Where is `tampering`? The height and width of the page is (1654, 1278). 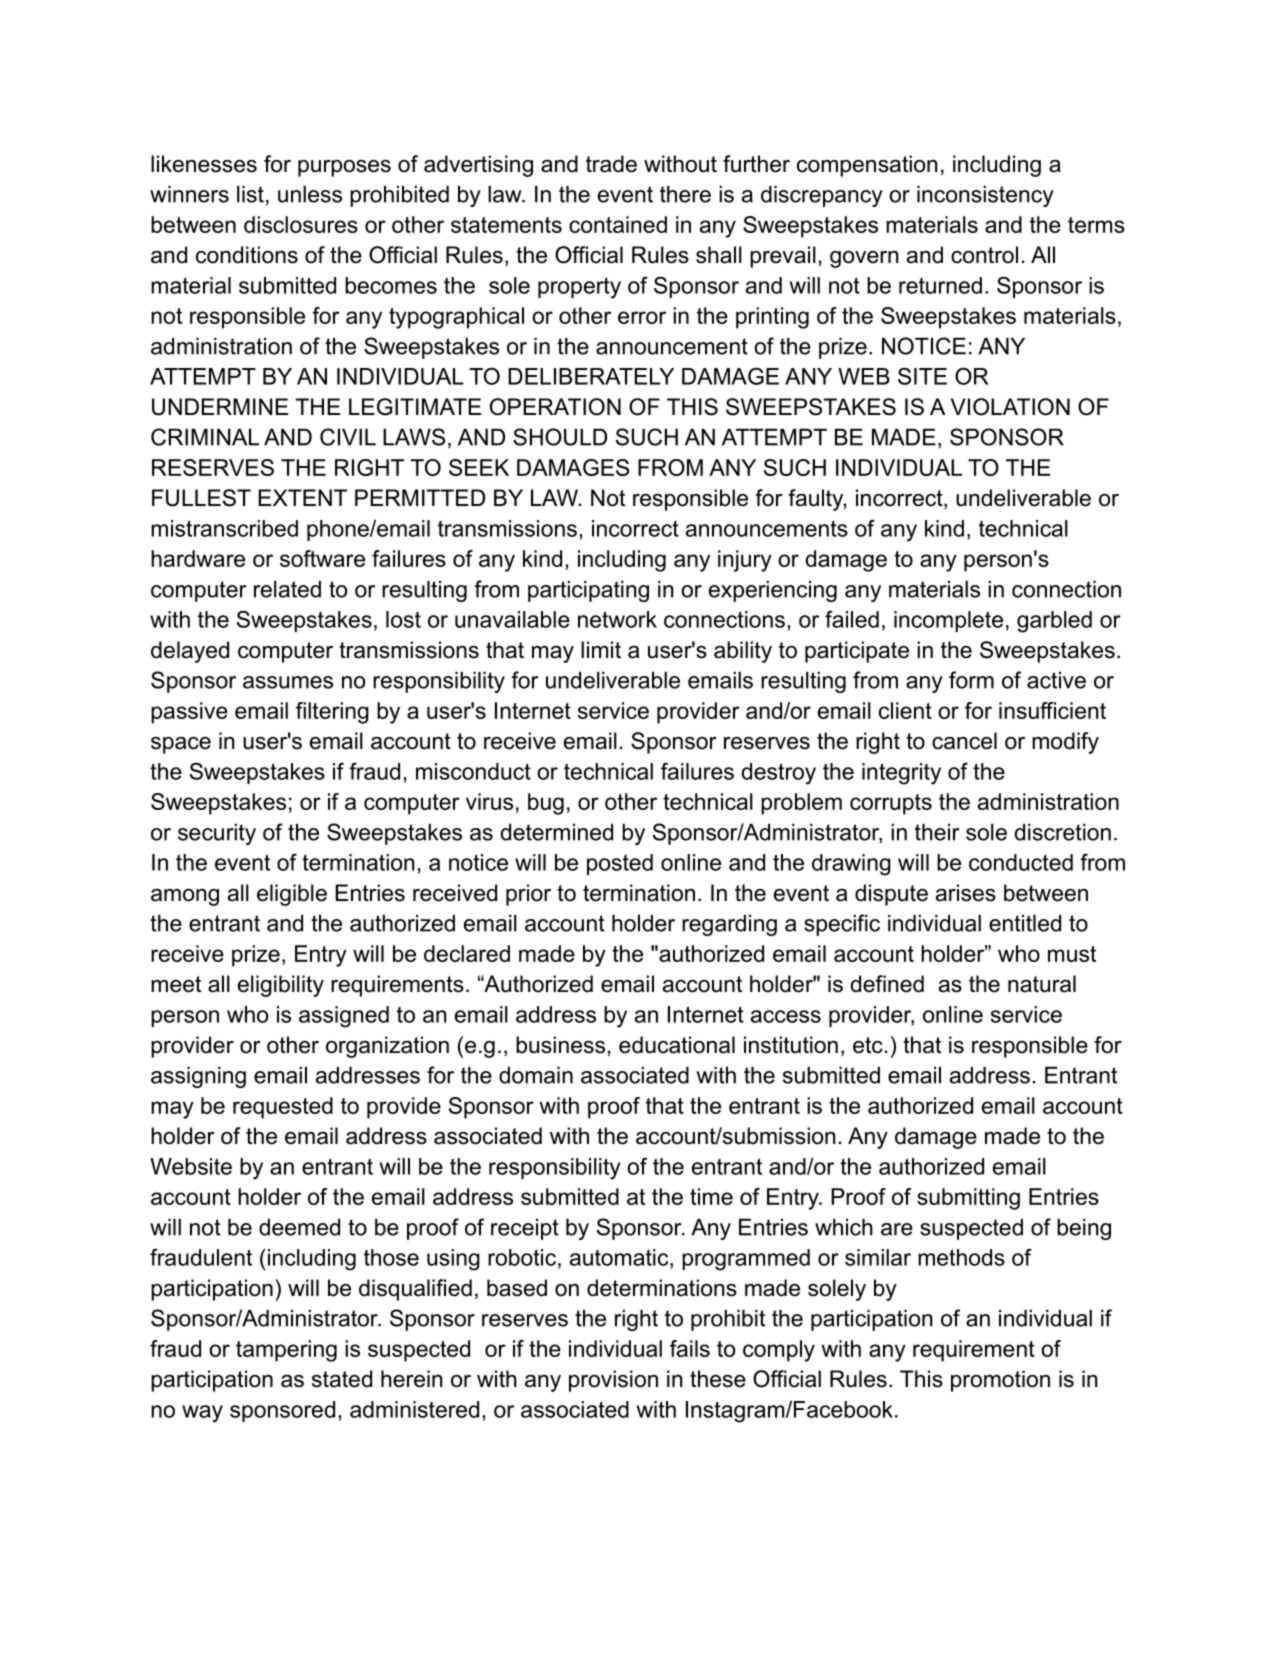 tampering is located at coordinates (286, 1351).
